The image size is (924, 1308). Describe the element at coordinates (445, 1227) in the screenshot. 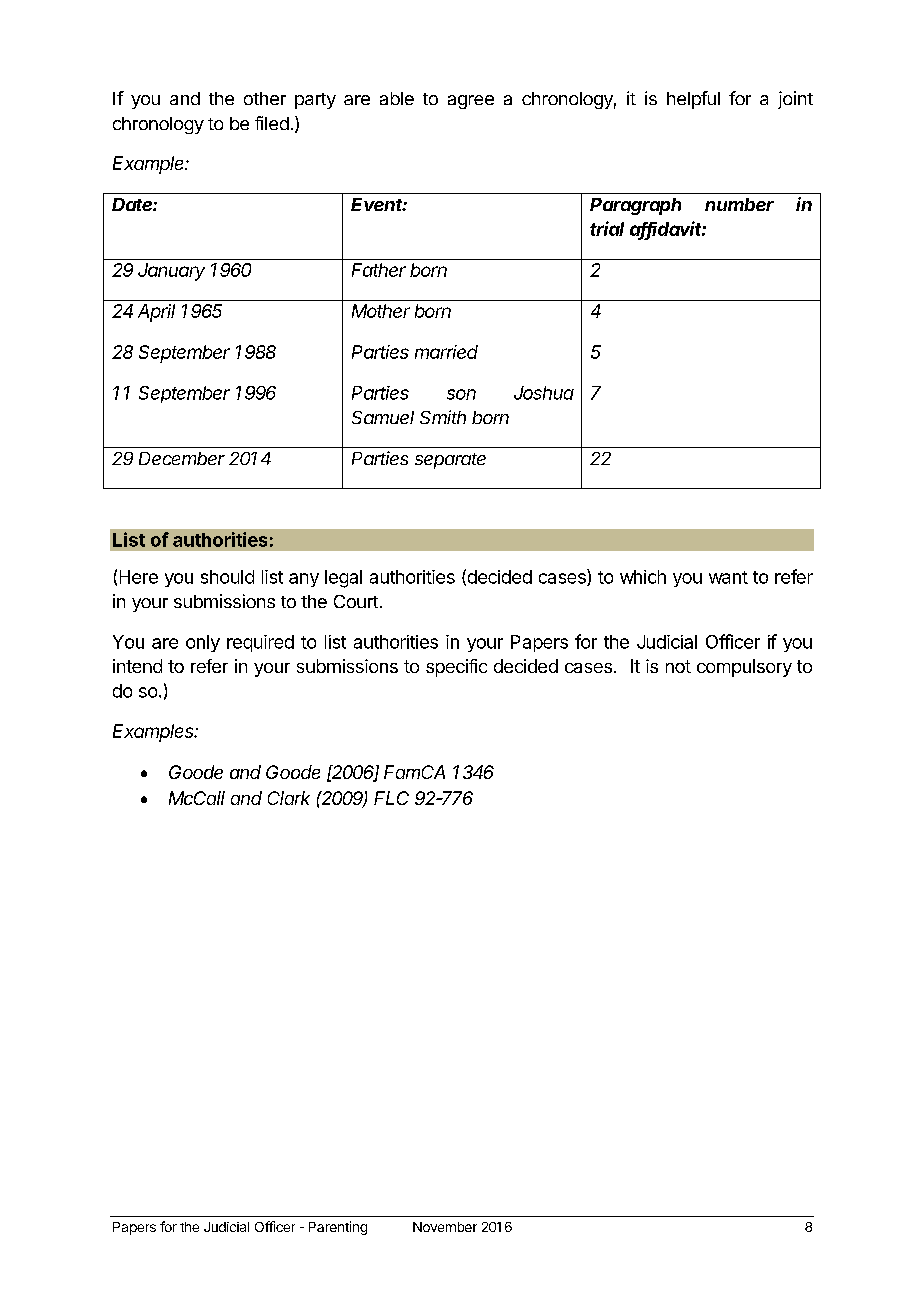

I see `November` at that location.
